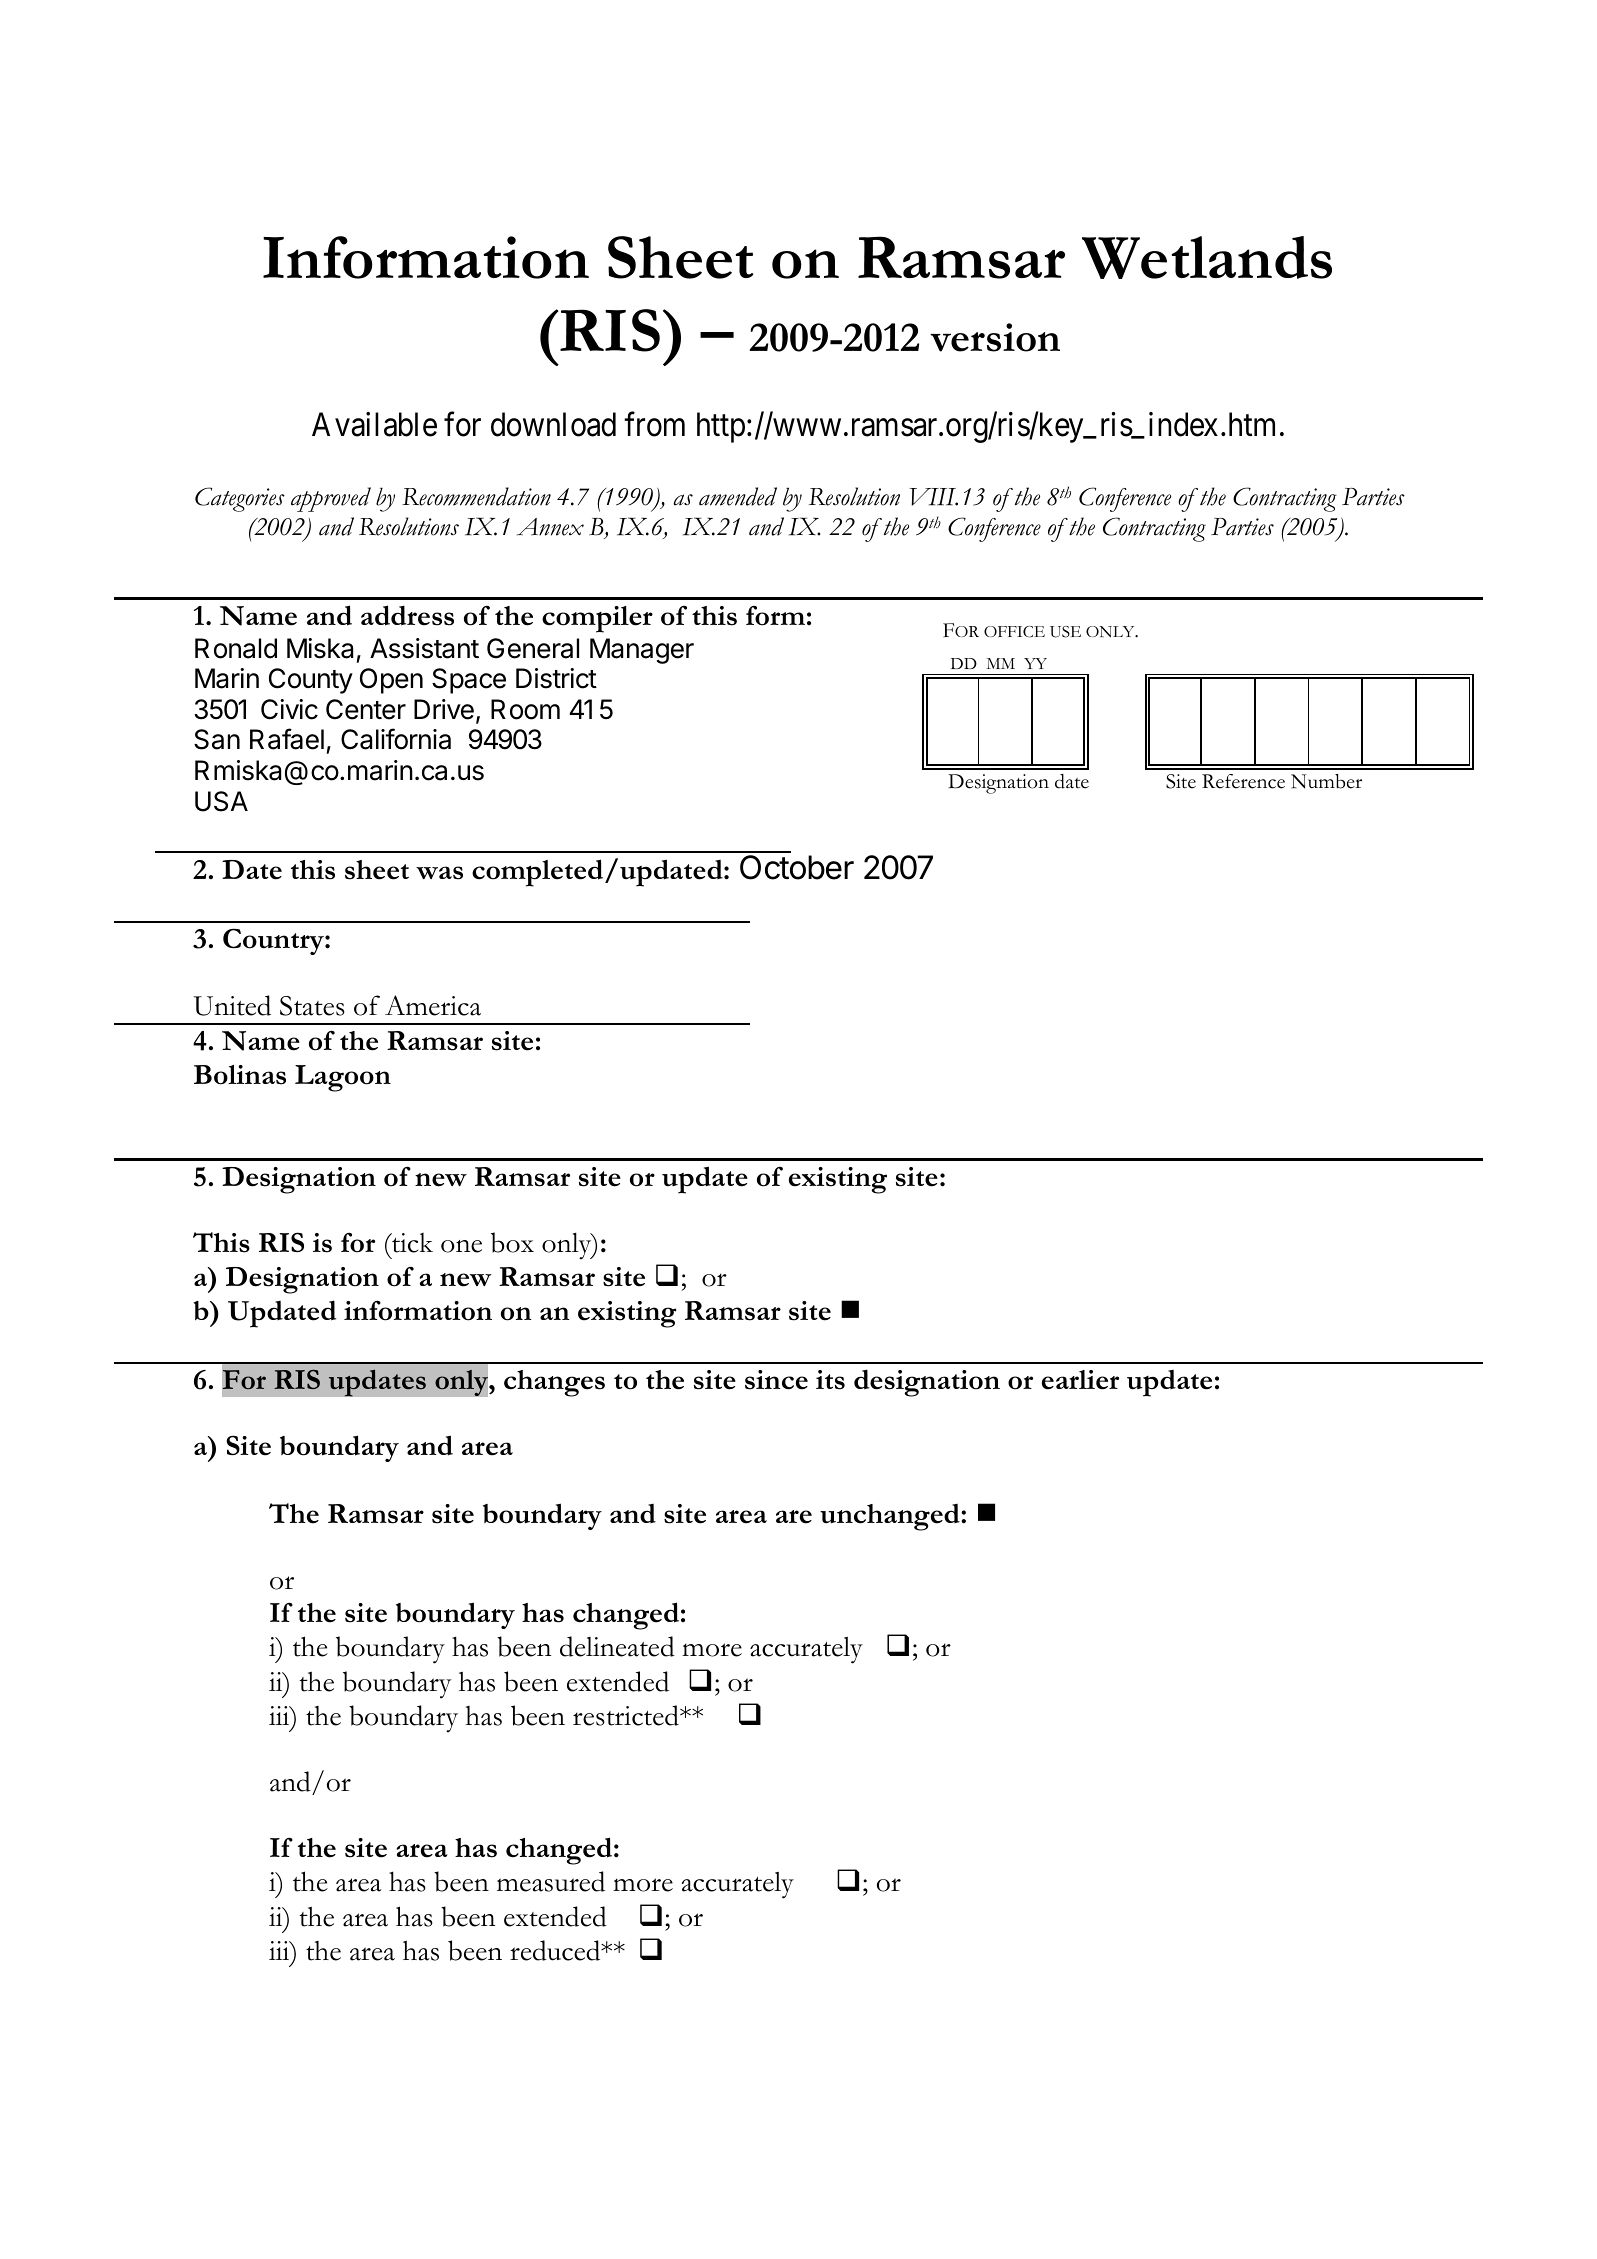 The height and width of the screenshot is (2259, 1597). Describe the element at coordinates (439, 873) in the screenshot. I see `was` at that location.
